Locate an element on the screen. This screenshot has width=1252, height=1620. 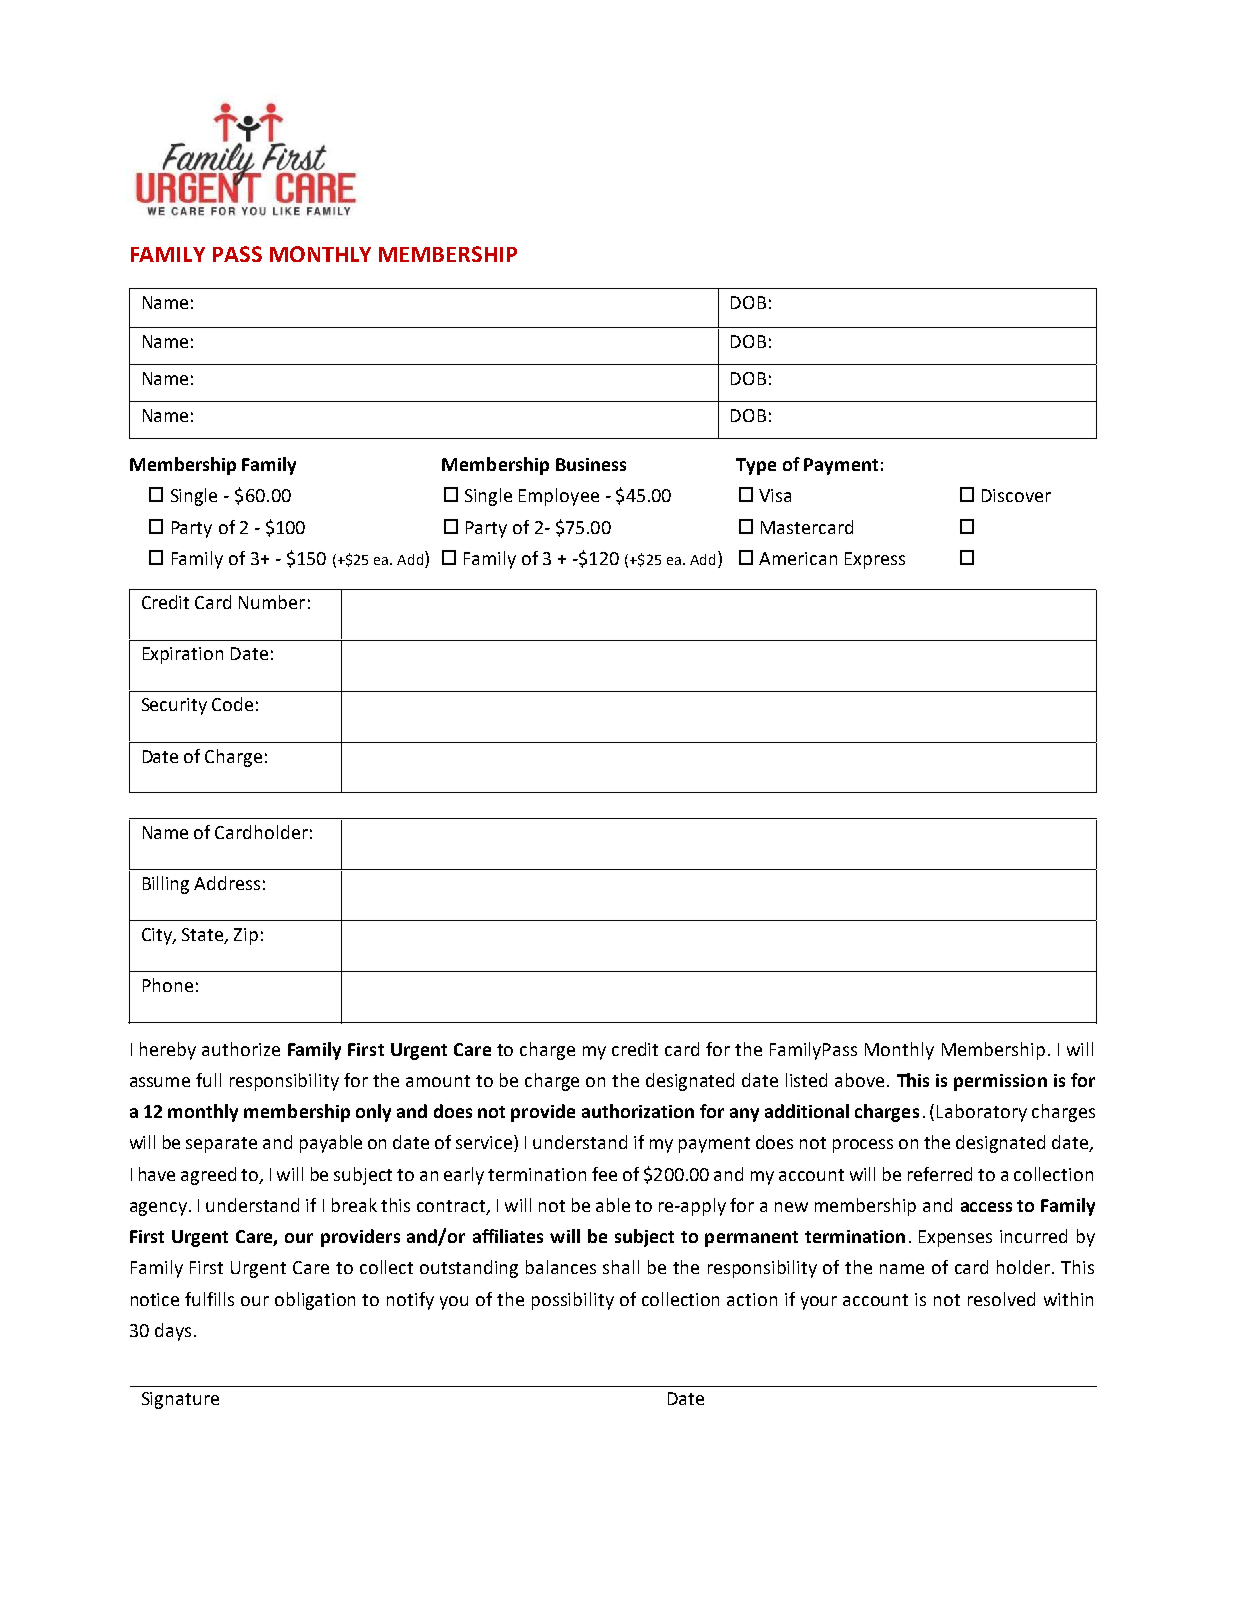
Employee is located at coordinates (559, 497).
